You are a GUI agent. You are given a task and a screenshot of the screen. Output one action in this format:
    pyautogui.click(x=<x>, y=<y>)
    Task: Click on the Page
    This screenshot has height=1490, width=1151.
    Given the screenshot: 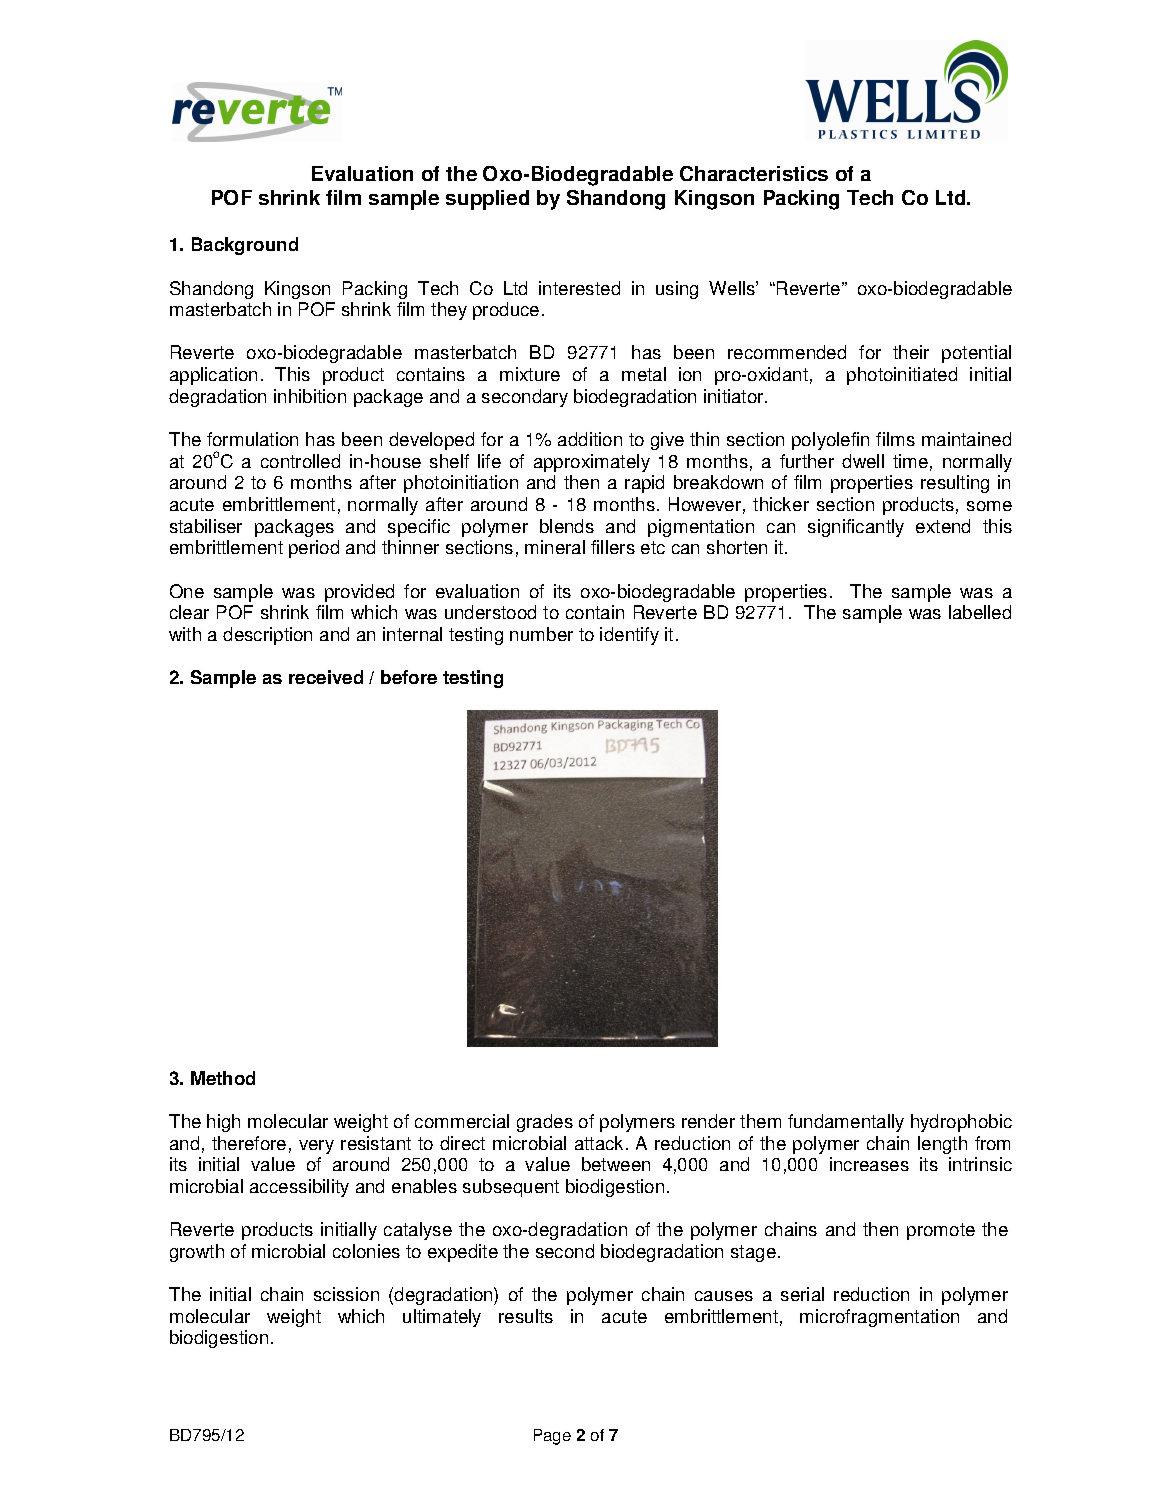 What is the action you would take?
    pyautogui.click(x=552, y=1437)
